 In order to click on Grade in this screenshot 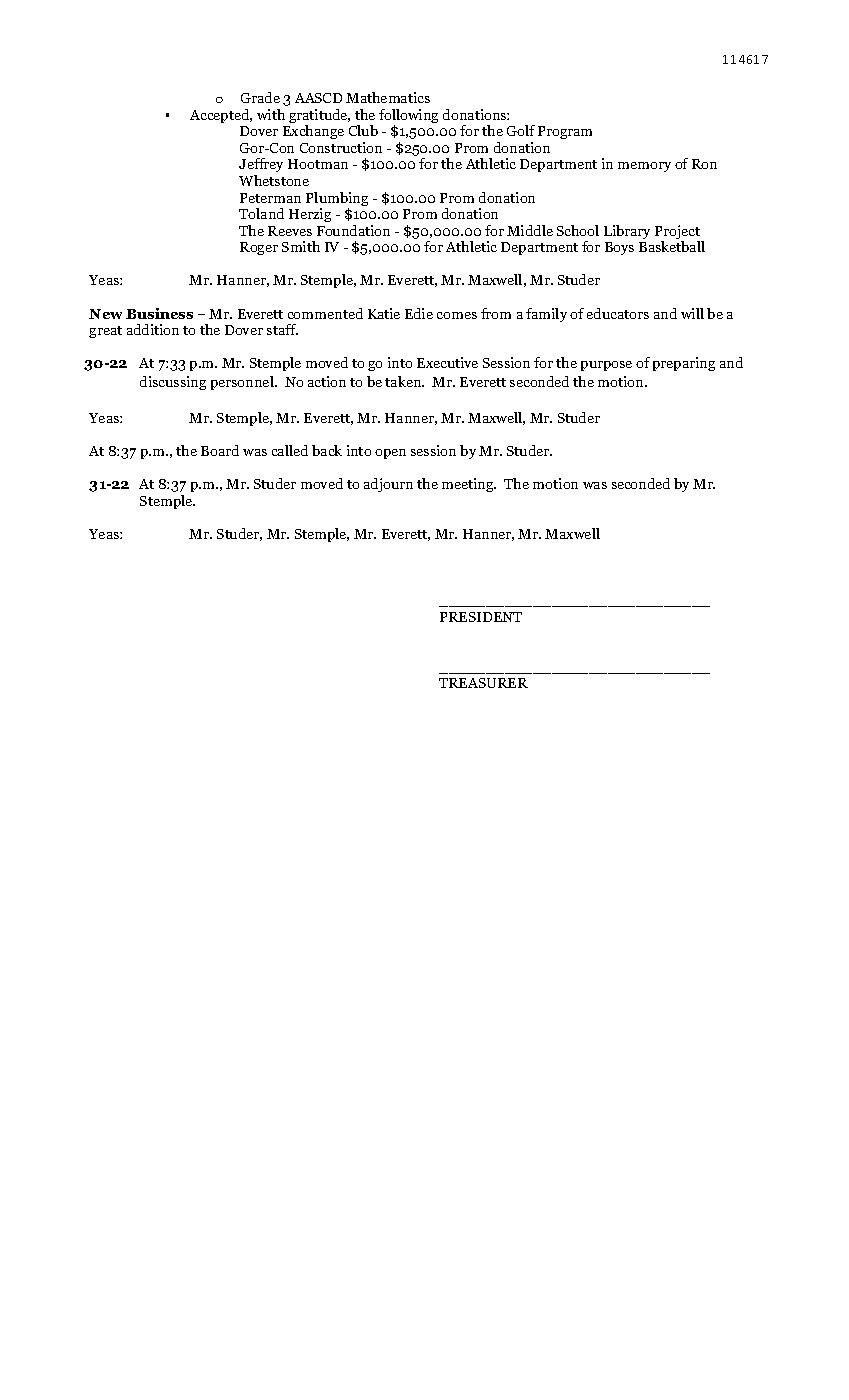, I will do `click(260, 97)`.
